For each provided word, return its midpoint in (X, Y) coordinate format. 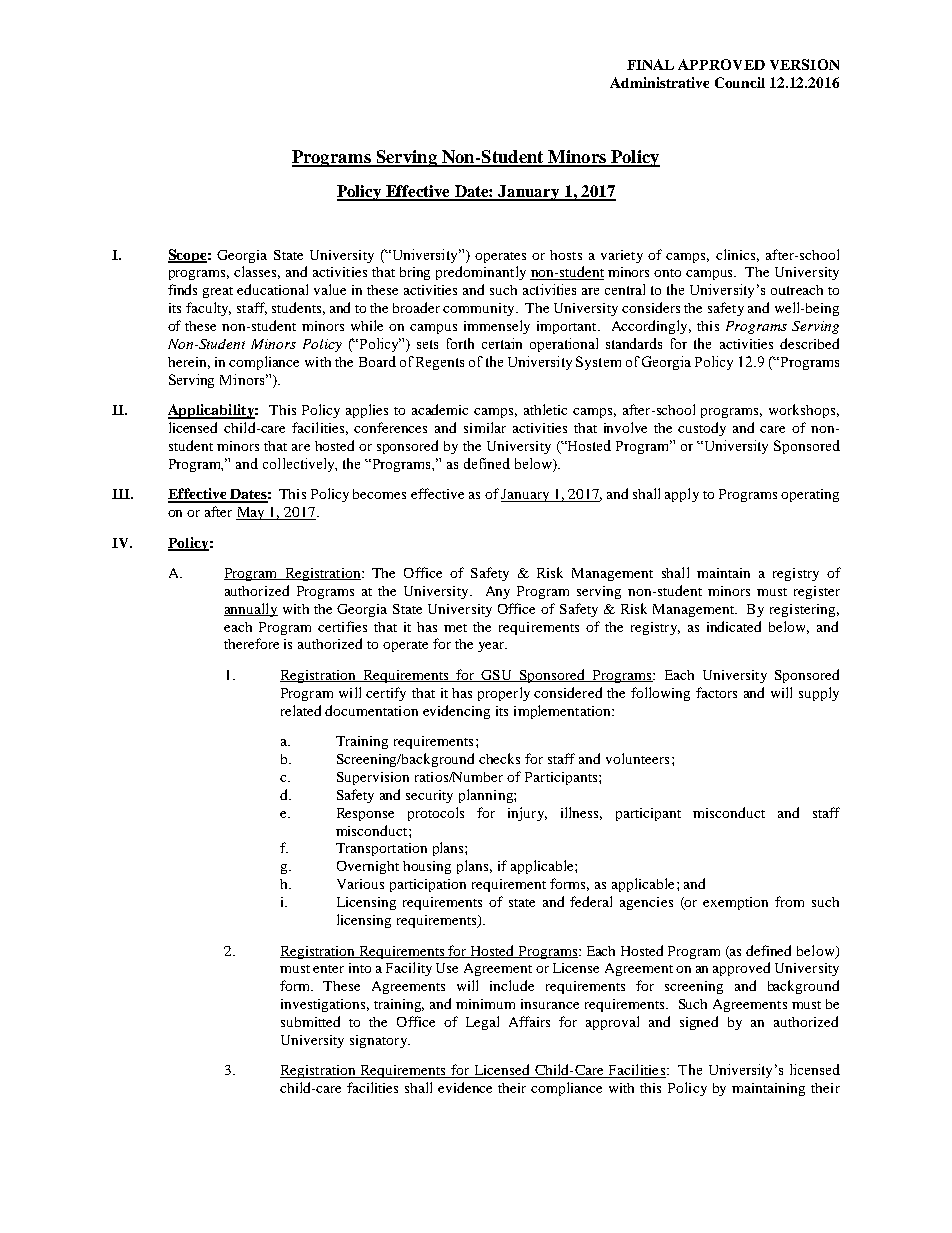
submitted (310, 1021)
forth (460, 343)
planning (487, 796)
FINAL (650, 64)
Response (365, 814)
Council (740, 82)
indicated (734, 626)
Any (498, 592)
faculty (208, 309)
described (809, 343)
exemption (735, 903)
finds (182, 289)
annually (251, 610)
